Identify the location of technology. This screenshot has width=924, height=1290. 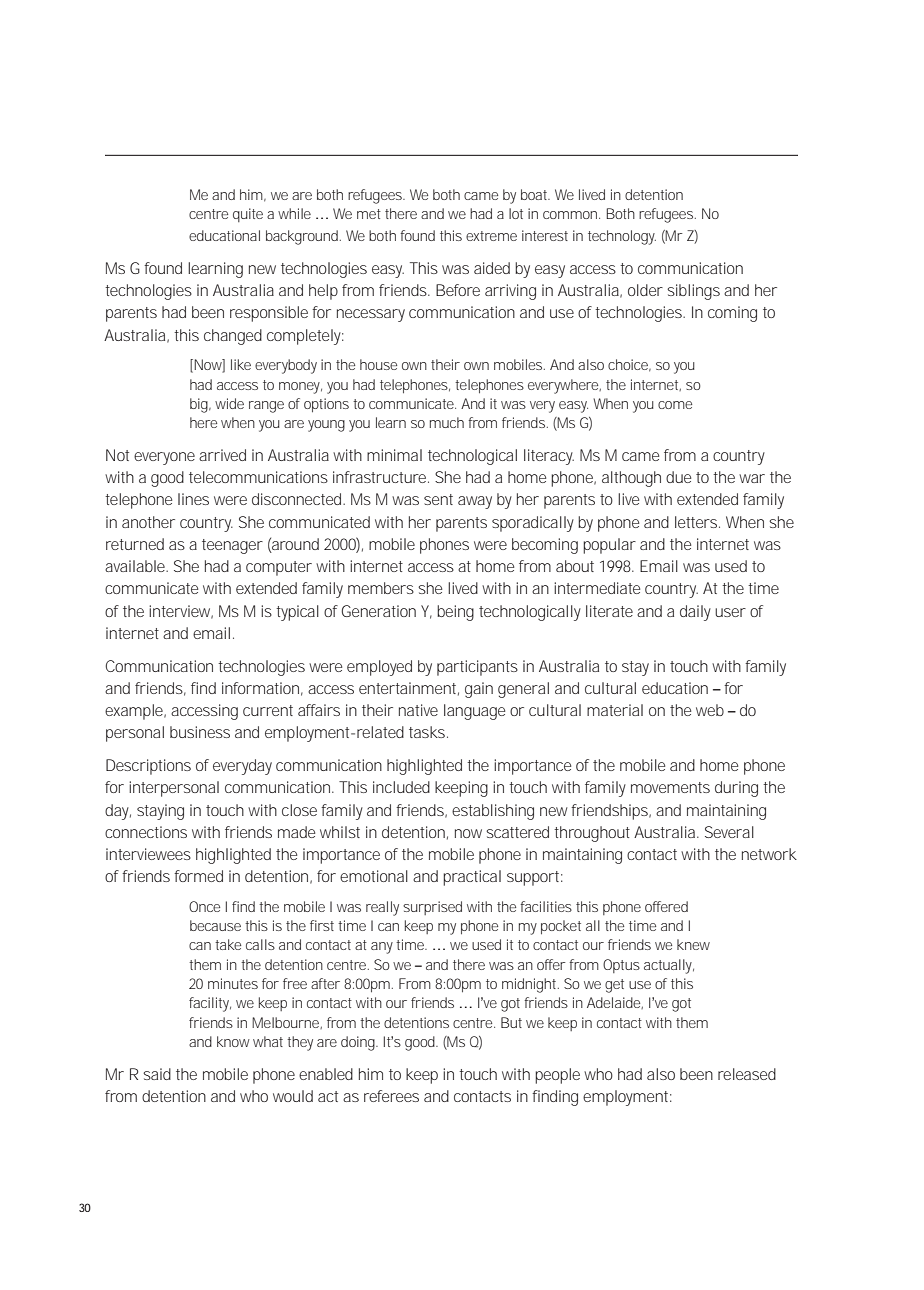
(622, 237).
